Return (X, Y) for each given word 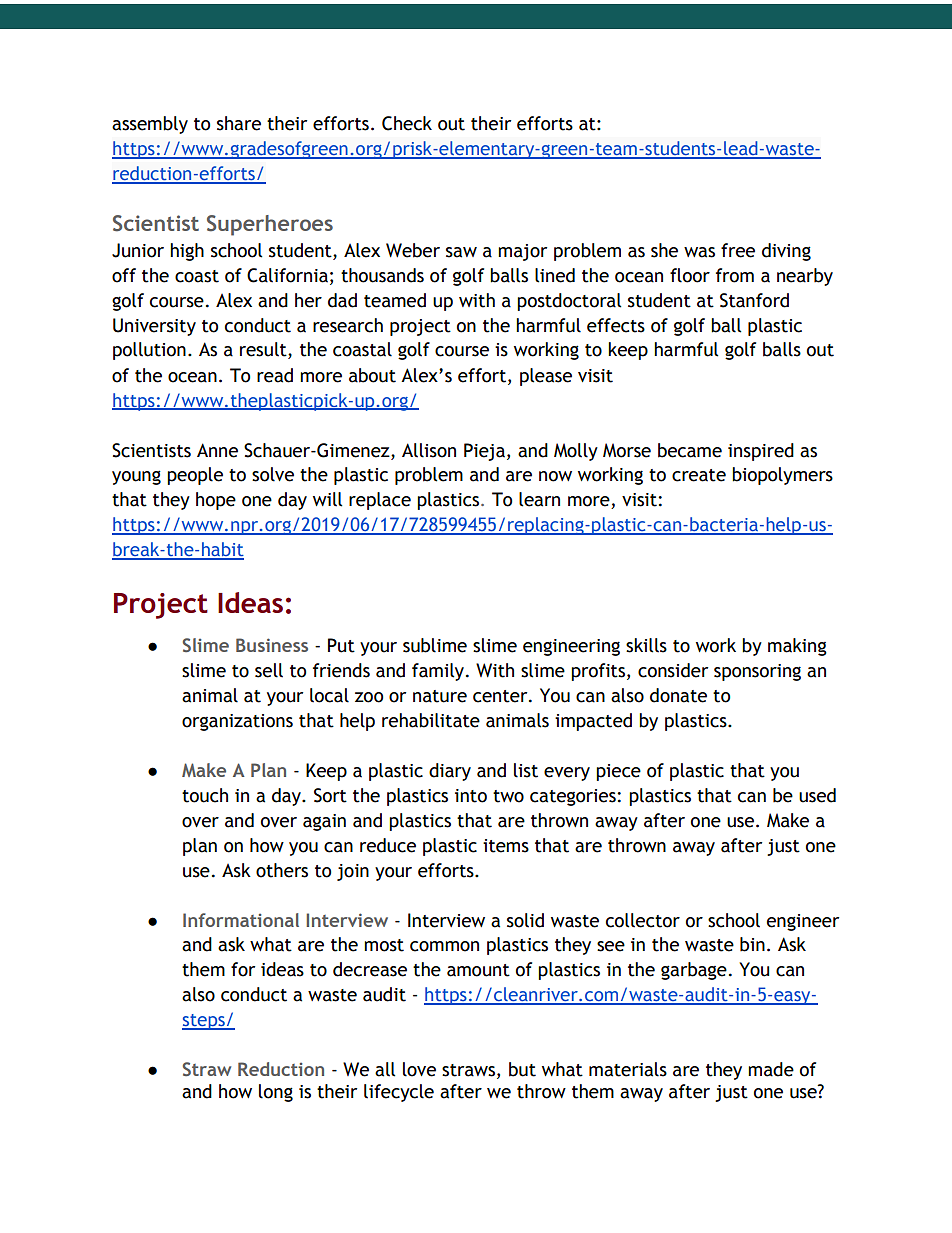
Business (272, 645)
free (738, 250)
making (797, 647)
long (276, 1093)
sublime (435, 645)
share (239, 123)
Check (407, 123)
